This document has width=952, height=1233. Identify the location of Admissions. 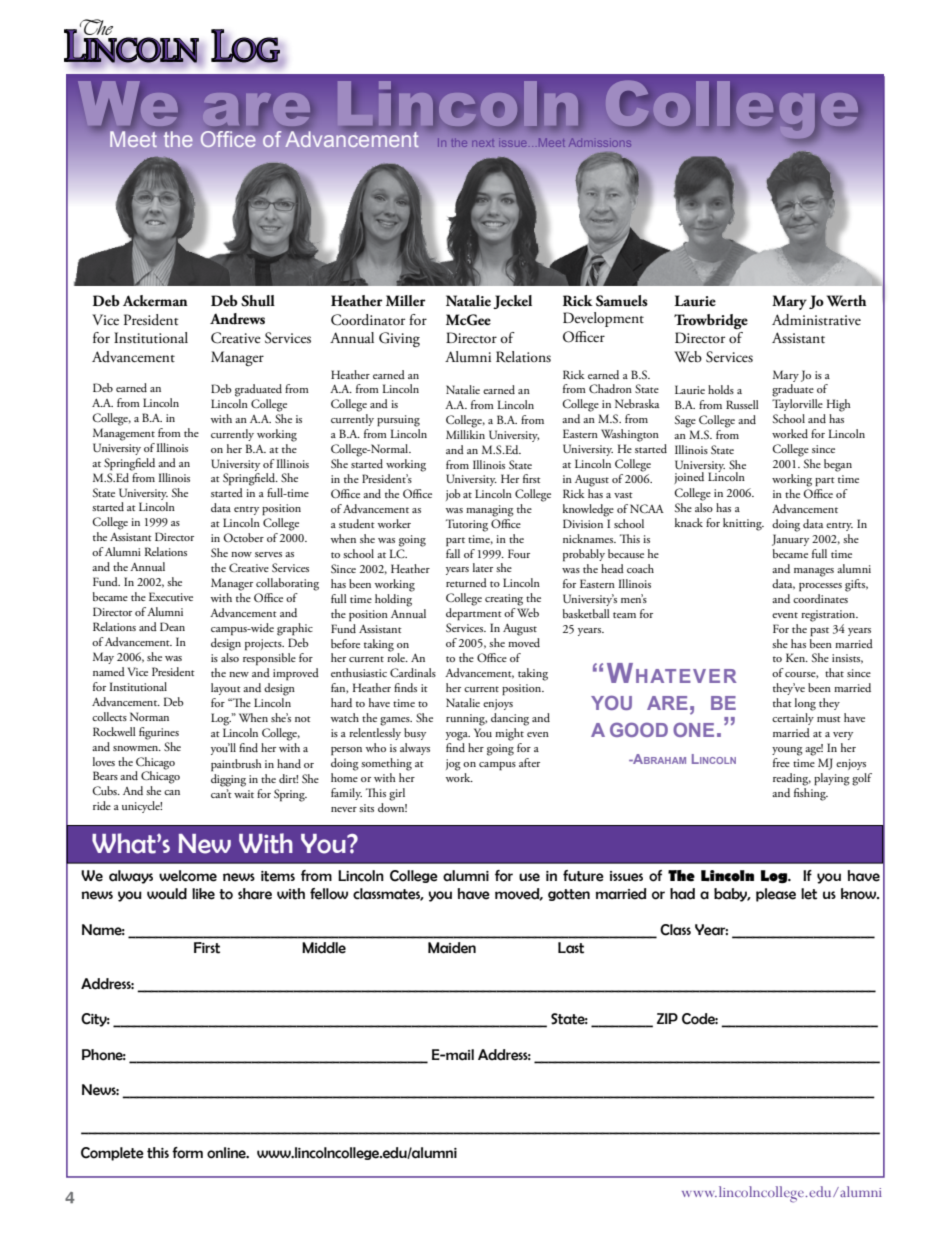
(600, 142).
